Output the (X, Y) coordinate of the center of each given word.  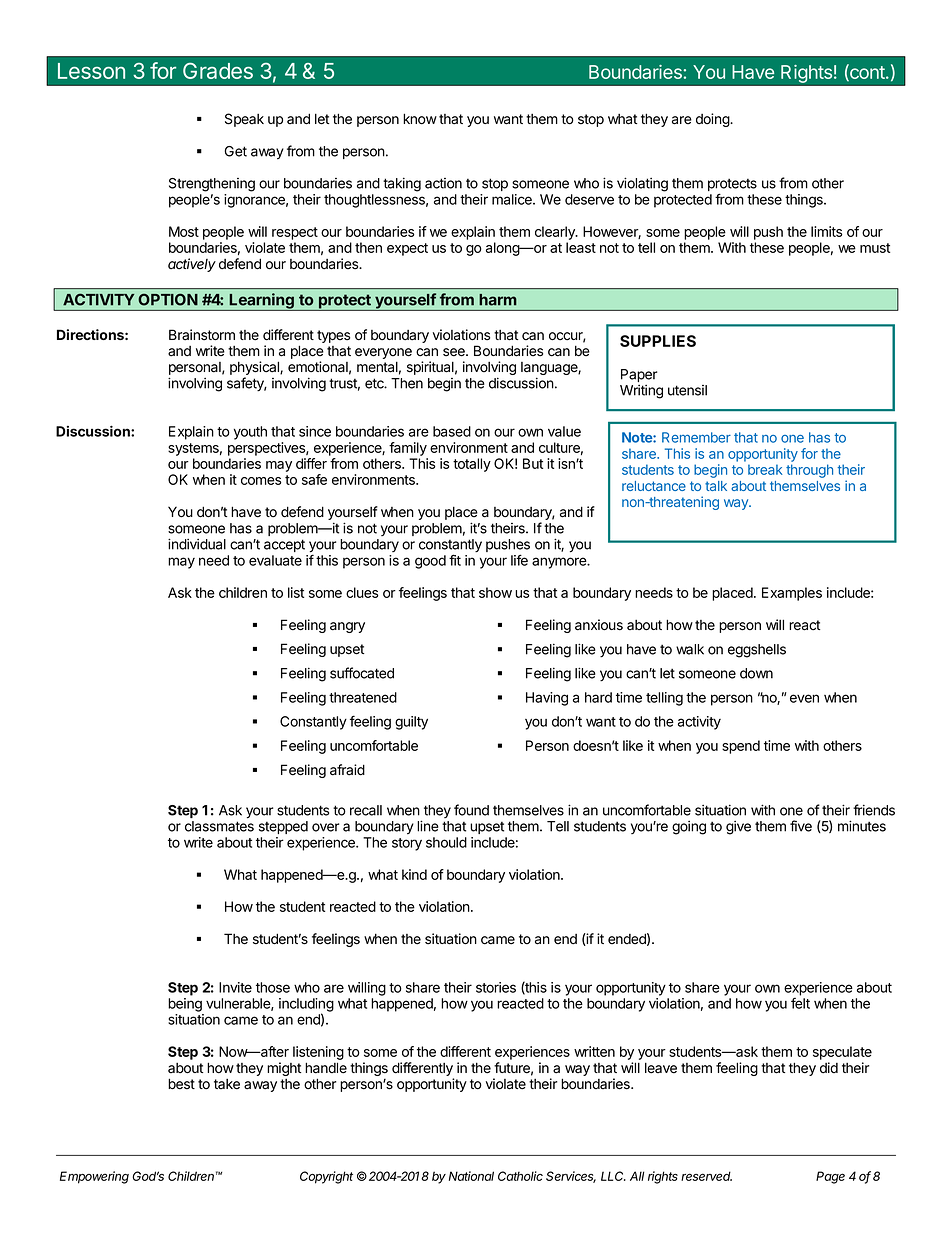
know (420, 119)
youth (250, 433)
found (471, 810)
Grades (218, 71)
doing (713, 120)
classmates (219, 826)
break (765, 469)
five (801, 826)
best (181, 1084)
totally (472, 465)
